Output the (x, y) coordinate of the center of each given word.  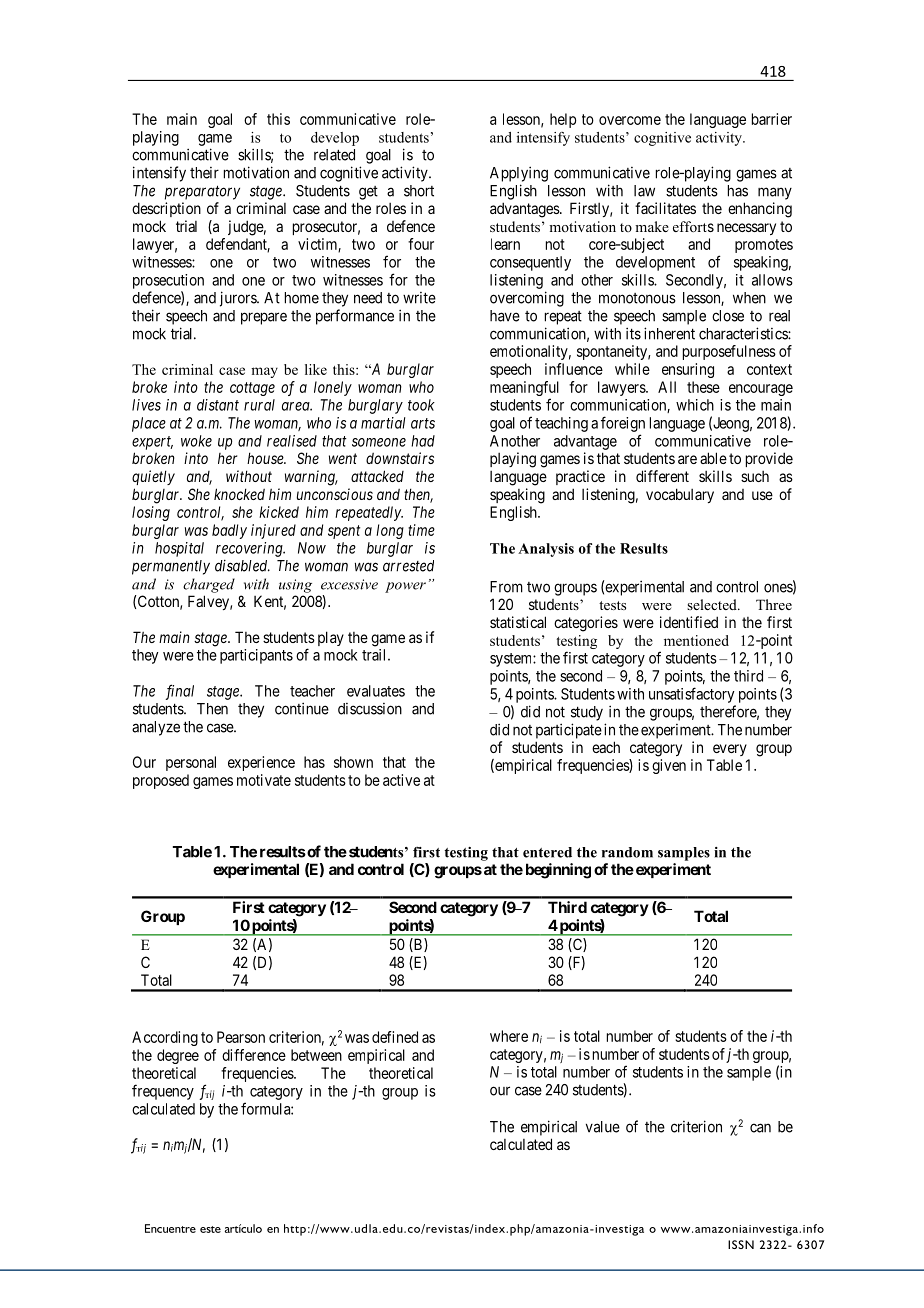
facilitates (665, 208)
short (419, 191)
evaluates (376, 691)
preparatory (202, 192)
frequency (163, 1092)
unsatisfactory (691, 695)
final (179, 692)
